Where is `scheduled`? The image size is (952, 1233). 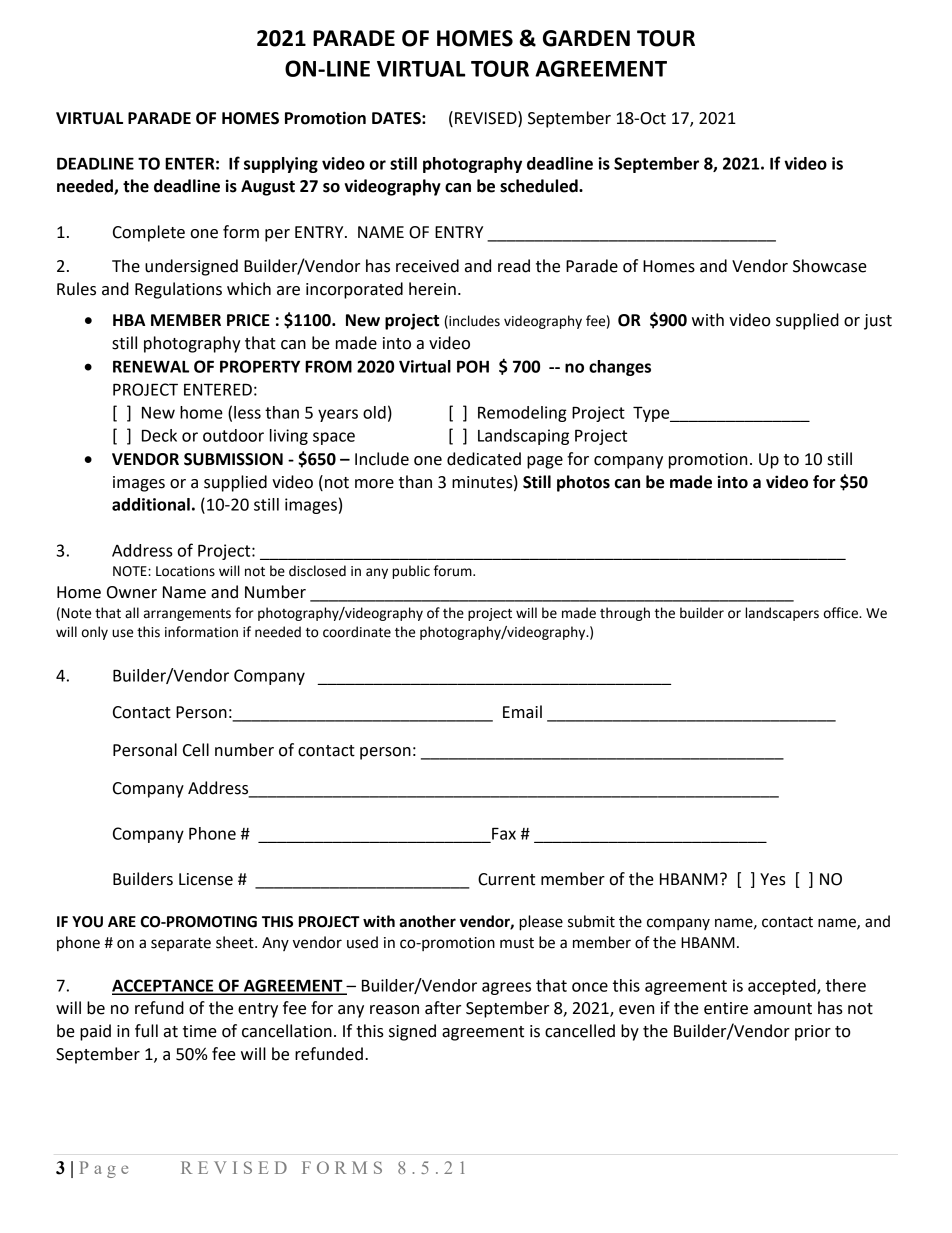
scheduled is located at coordinates (540, 186).
